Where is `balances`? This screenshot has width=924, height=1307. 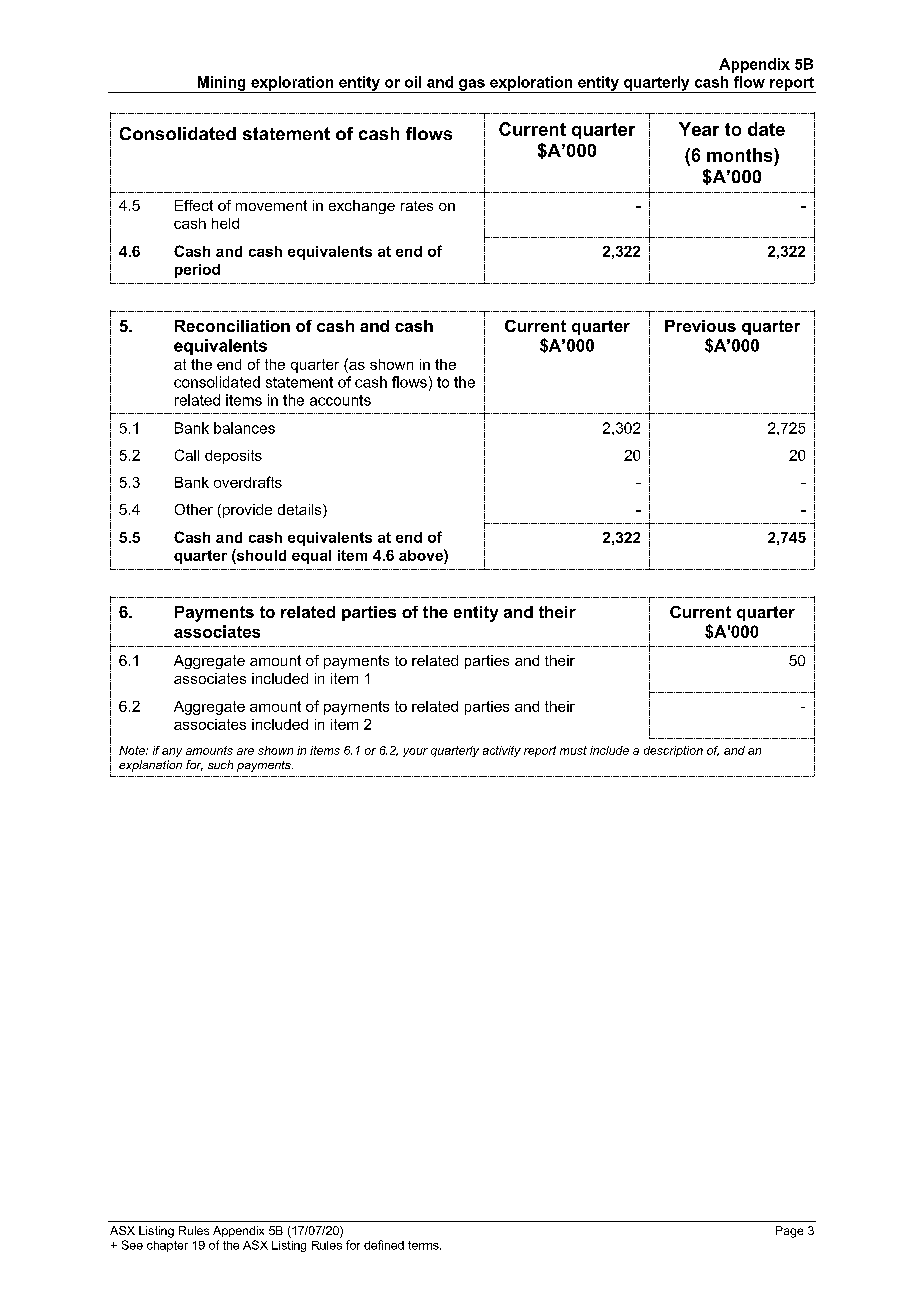
balances is located at coordinates (244, 428).
